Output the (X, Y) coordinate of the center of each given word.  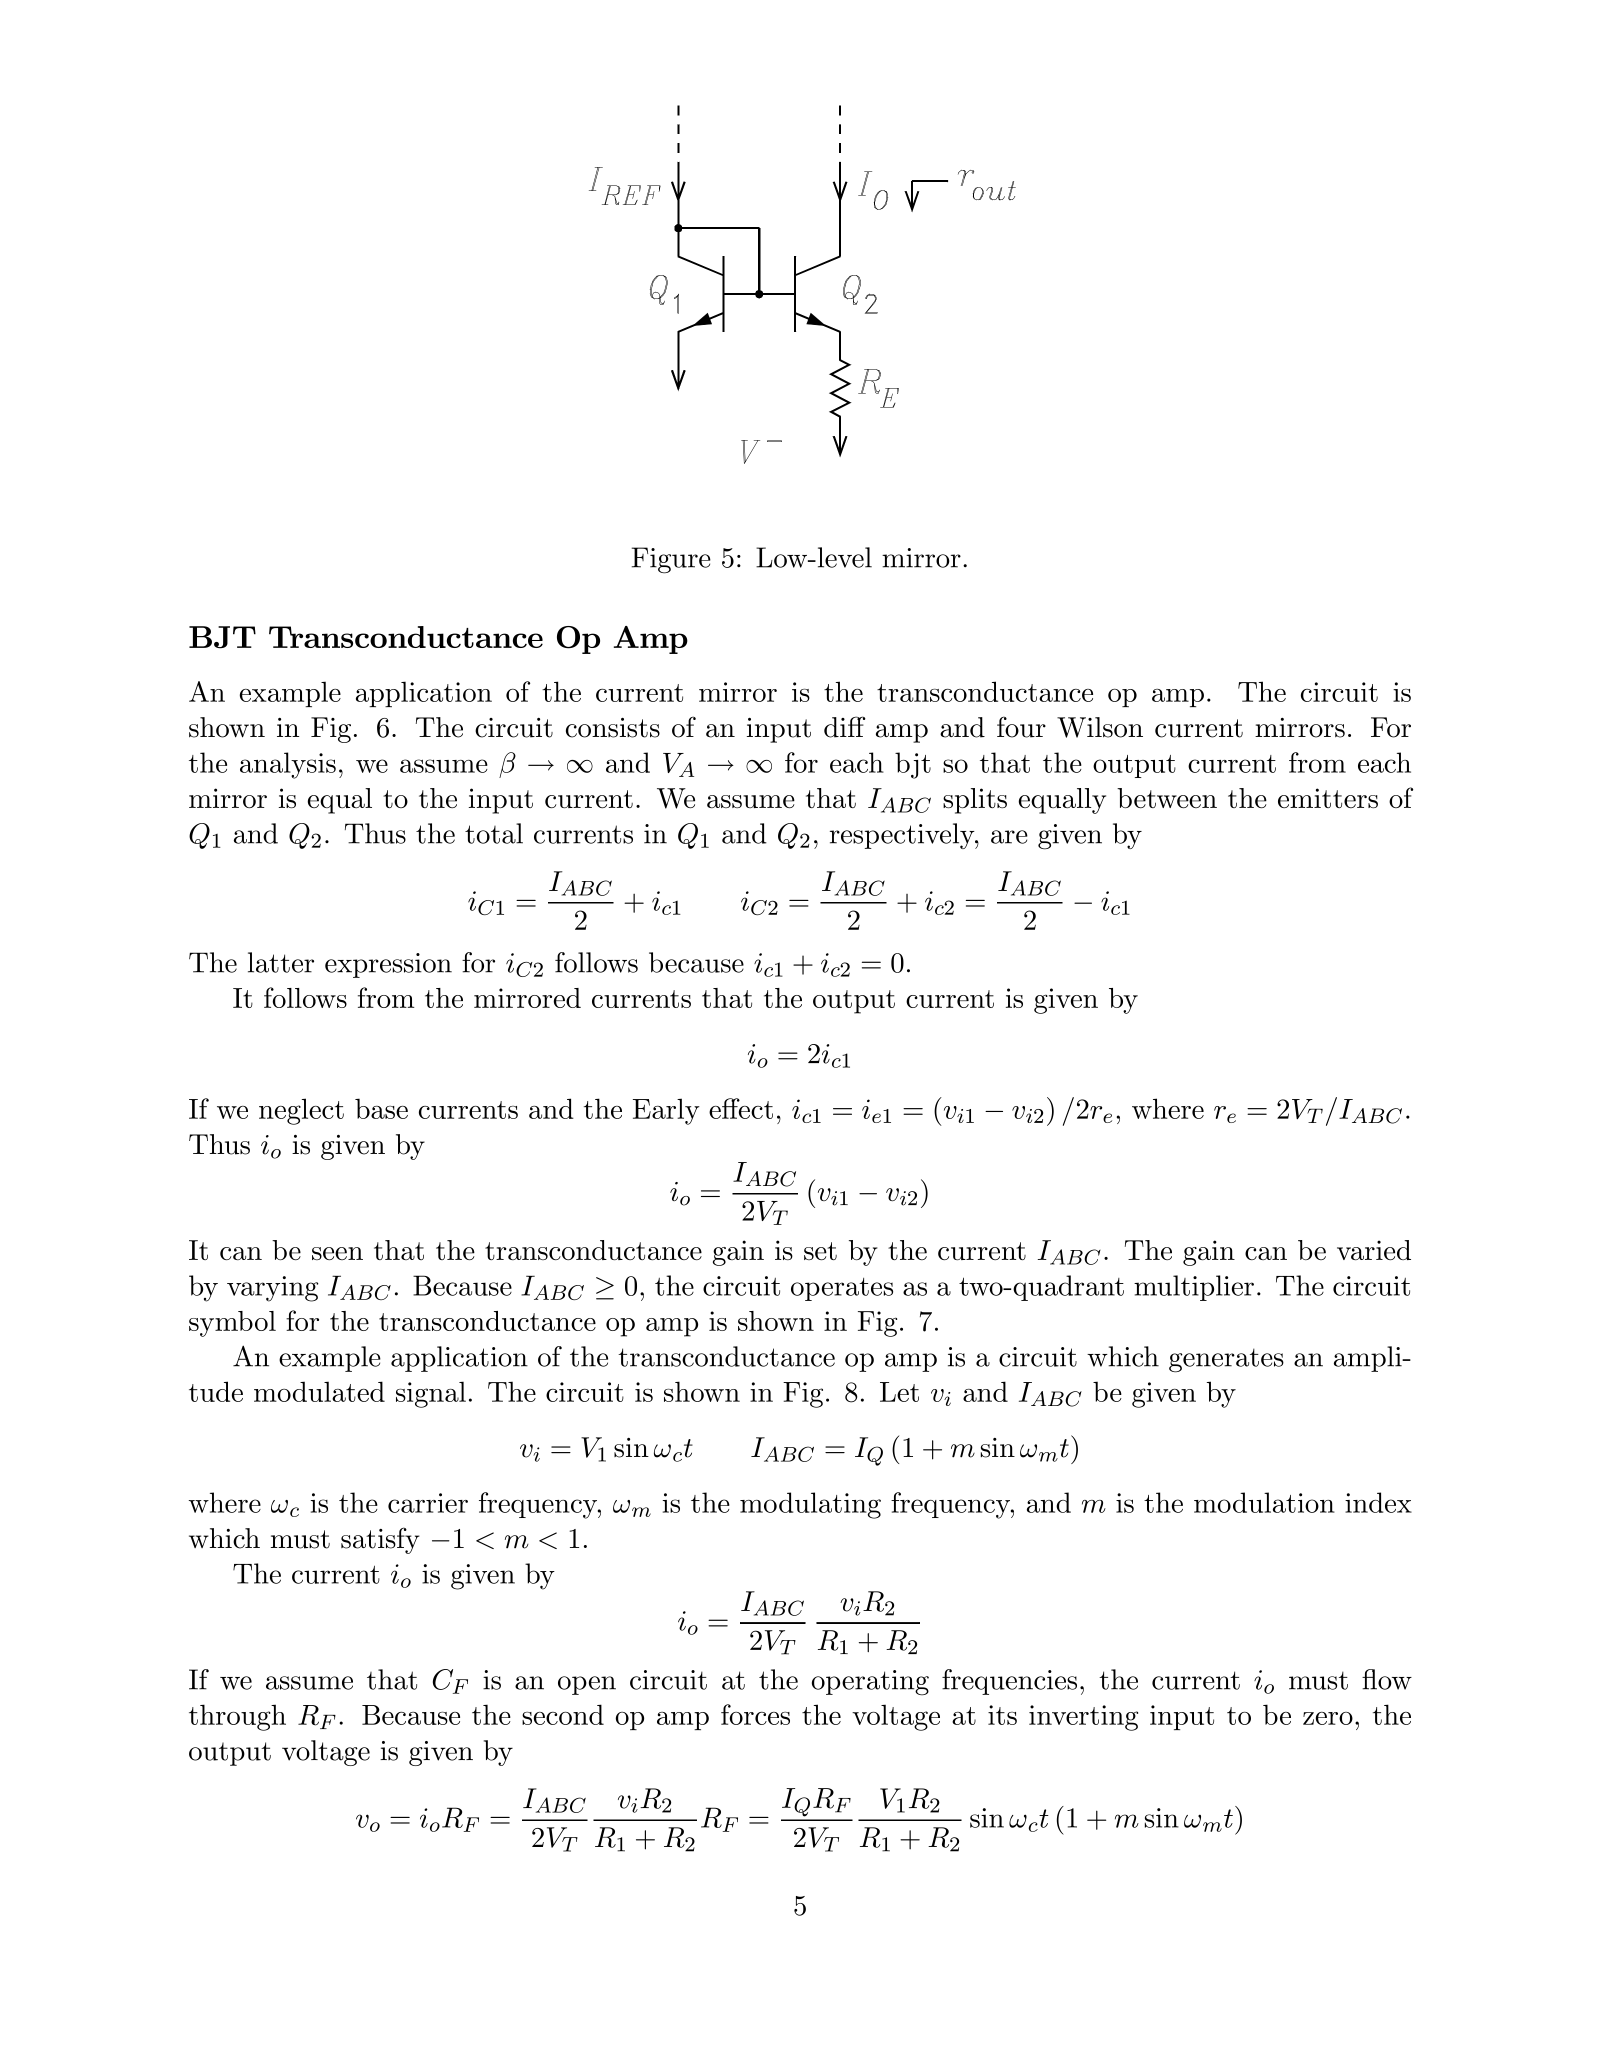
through (237, 1717)
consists (613, 728)
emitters (1328, 798)
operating (870, 1683)
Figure (671, 560)
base (381, 1108)
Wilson (1100, 727)
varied (1374, 1250)
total (494, 833)
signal (431, 1394)
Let (899, 1392)
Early (666, 1111)
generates (1226, 1360)
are (1009, 837)
